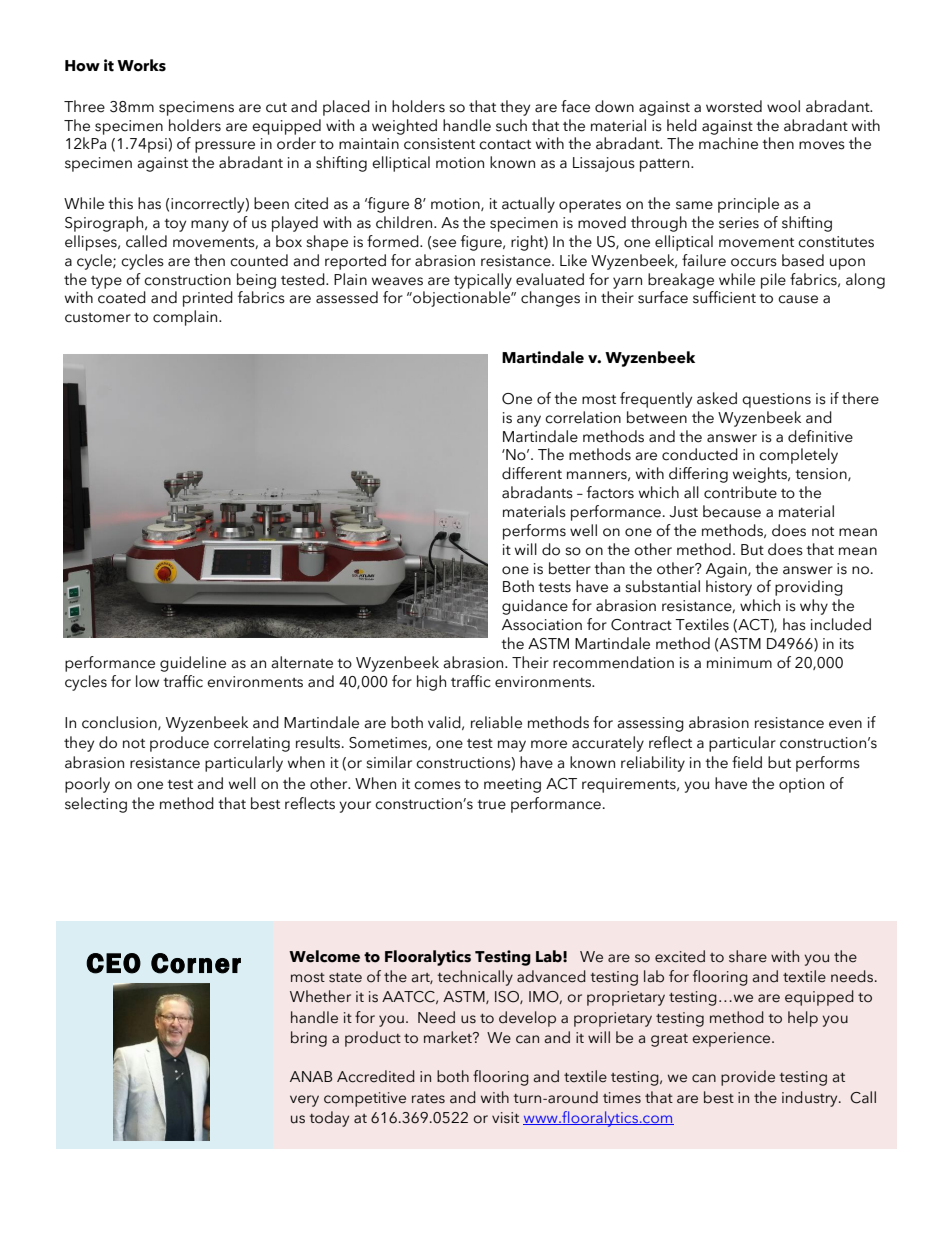 The image size is (952, 1233). Describe the element at coordinates (141, 65) in the page. I see `Works` at that location.
